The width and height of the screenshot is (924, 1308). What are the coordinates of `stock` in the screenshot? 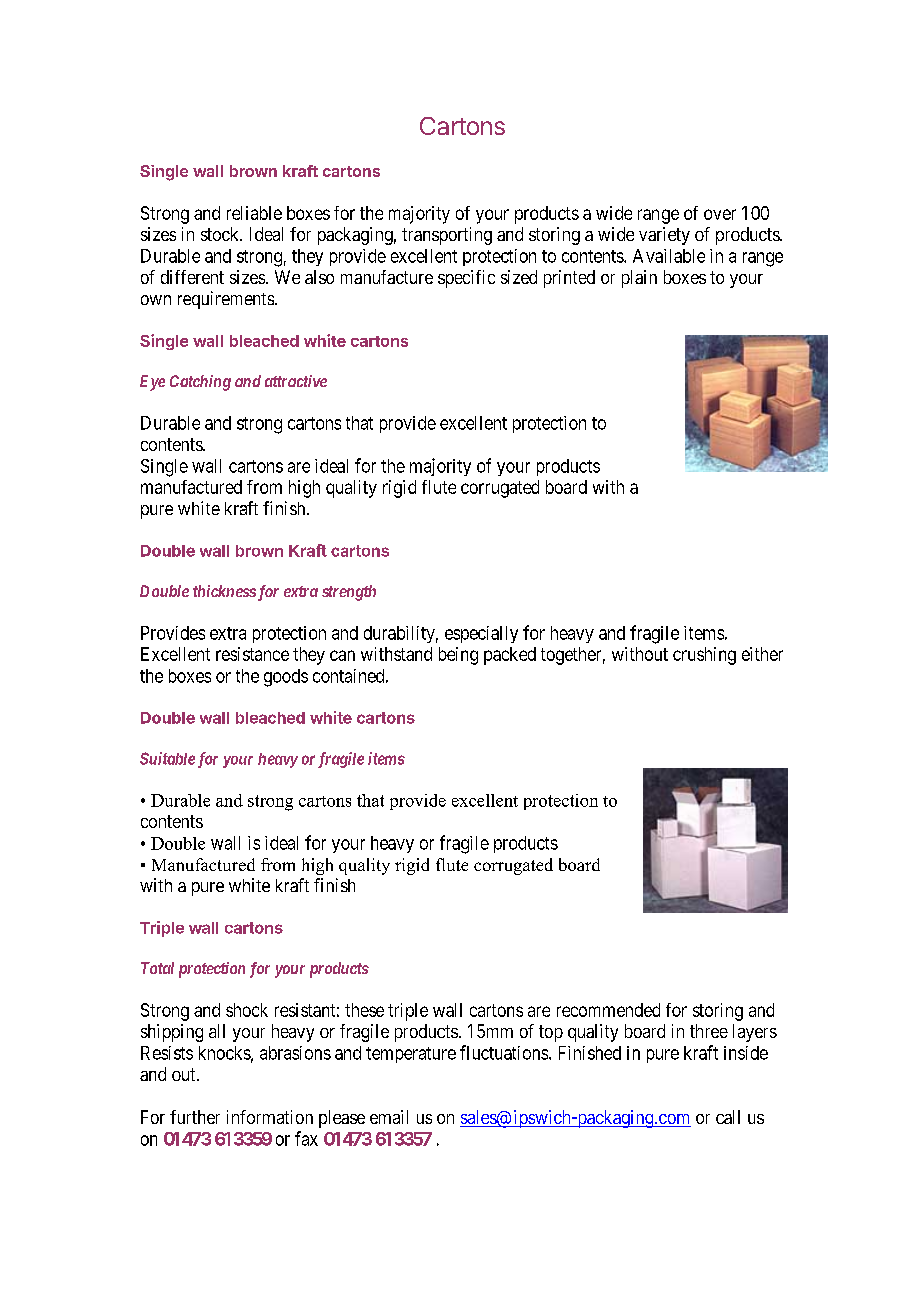 It's located at (221, 234).
